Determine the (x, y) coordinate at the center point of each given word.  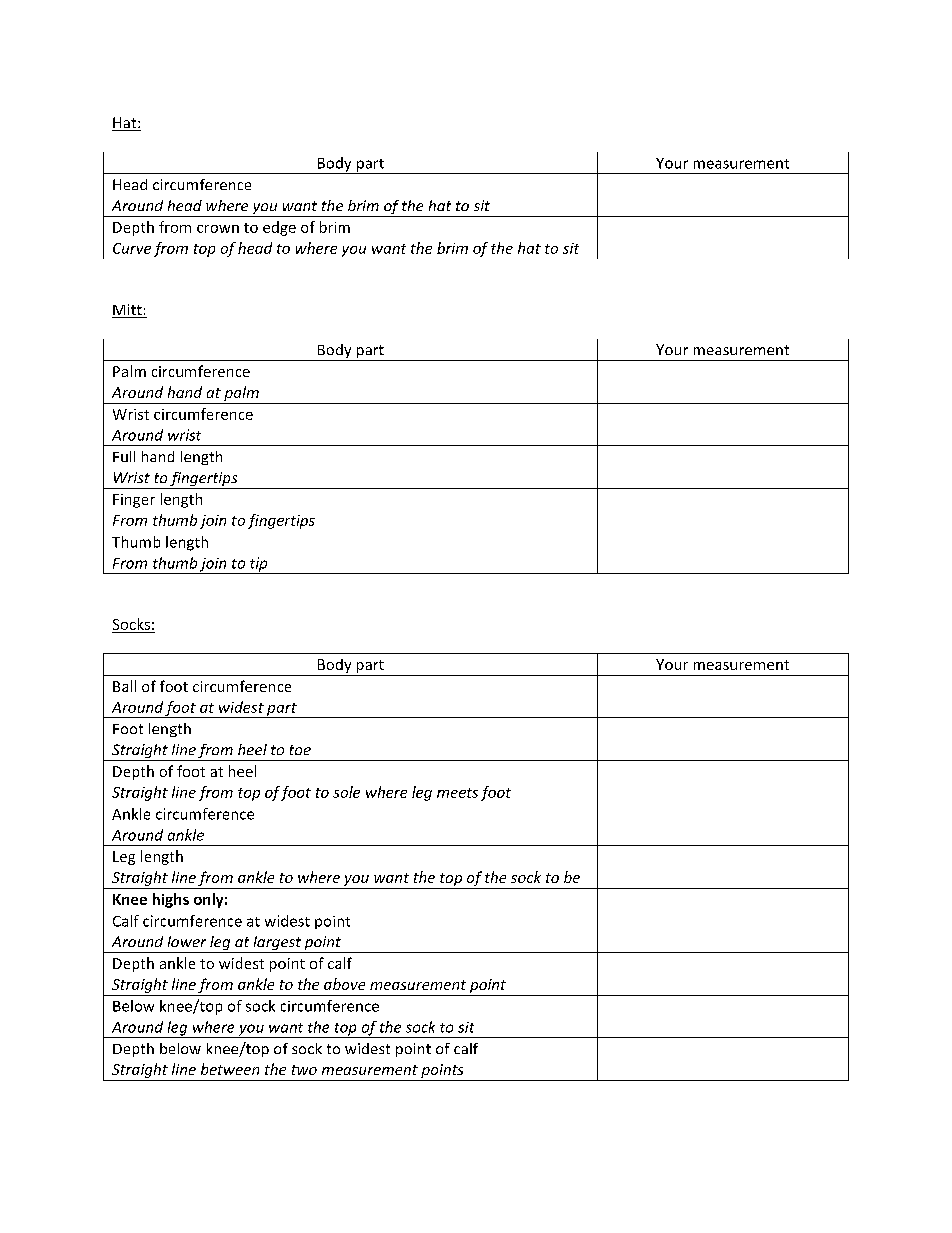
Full (124, 456)
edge (279, 228)
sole (346, 792)
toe (300, 750)
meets (457, 793)
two (304, 1070)
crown (218, 229)
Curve (132, 248)
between (230, 1069)
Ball (124, 686)
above (344, 984)
